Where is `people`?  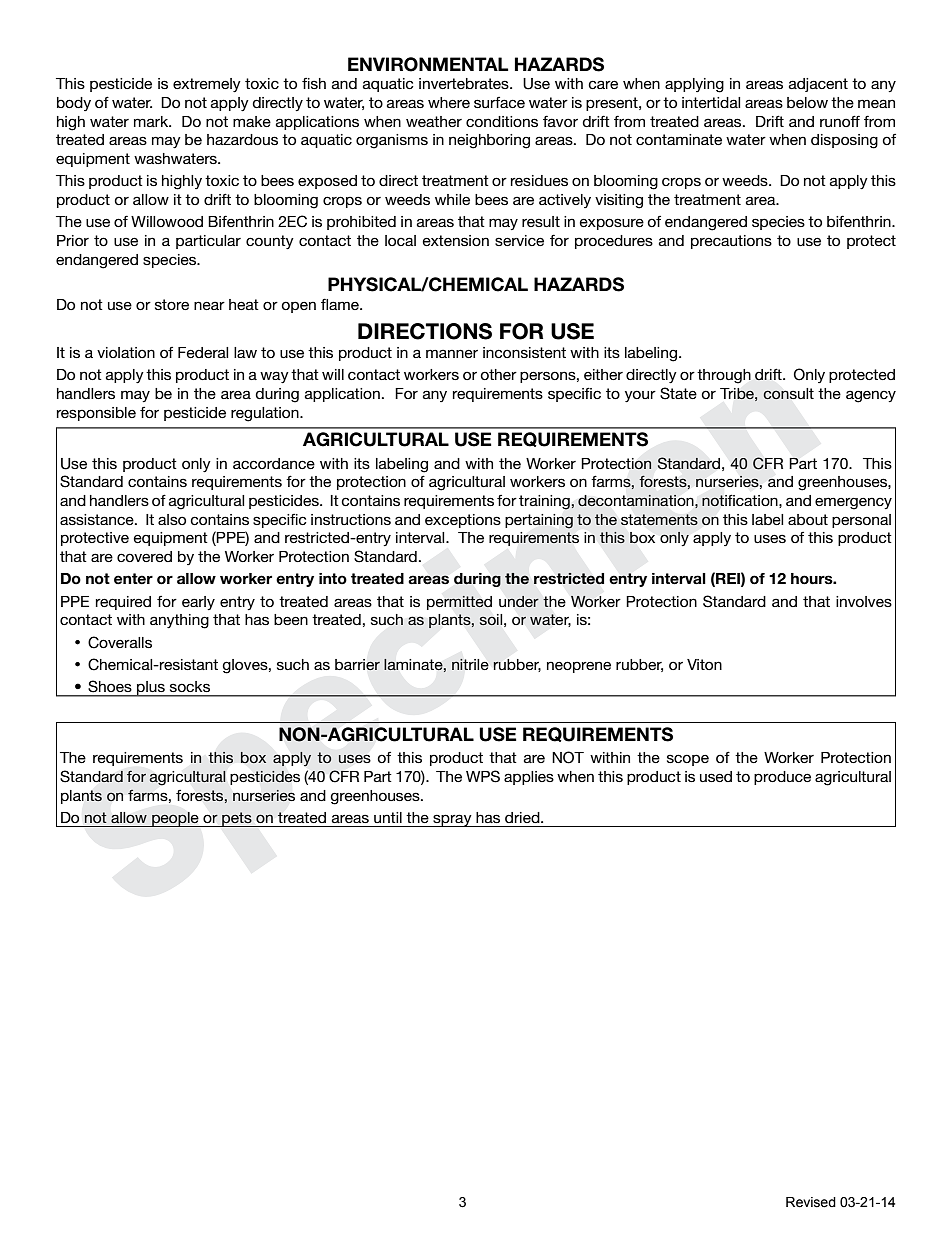 people is located at coordinates (175, 819).
